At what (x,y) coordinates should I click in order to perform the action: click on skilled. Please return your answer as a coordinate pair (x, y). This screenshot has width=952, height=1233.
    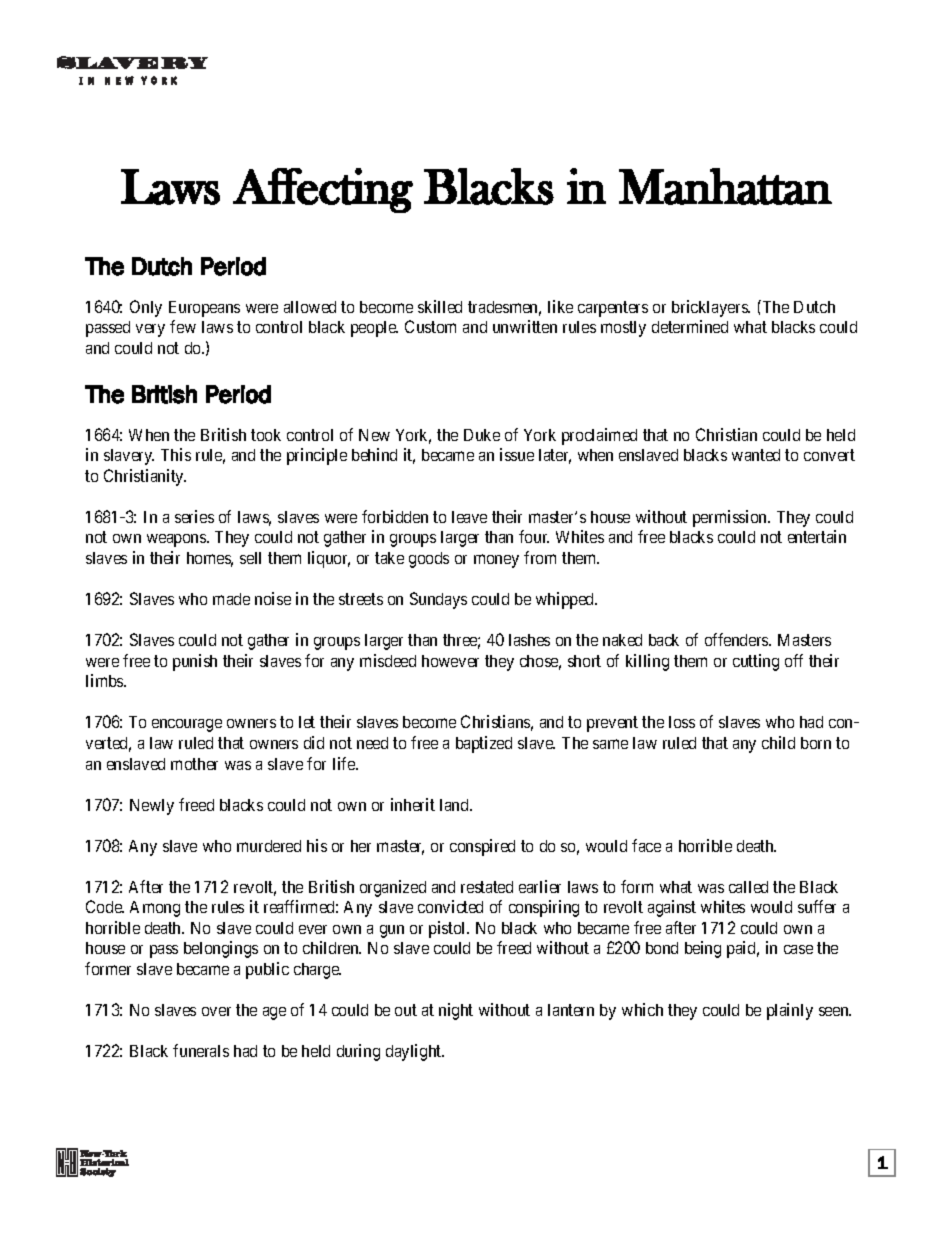
    Looking at the image, I should click on (440, 306).
